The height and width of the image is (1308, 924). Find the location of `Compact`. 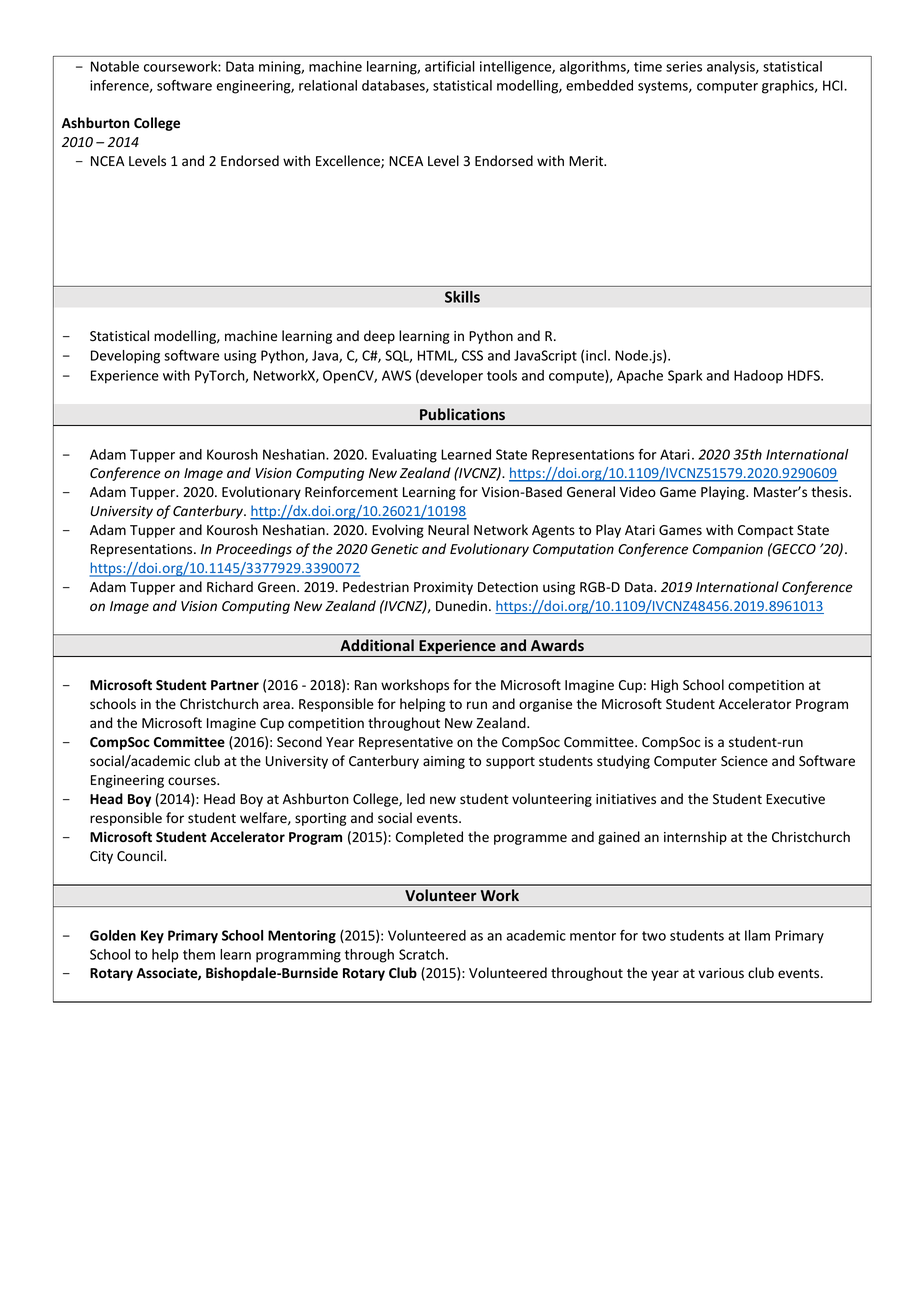

Compact is located at coordinates (765, 531).
